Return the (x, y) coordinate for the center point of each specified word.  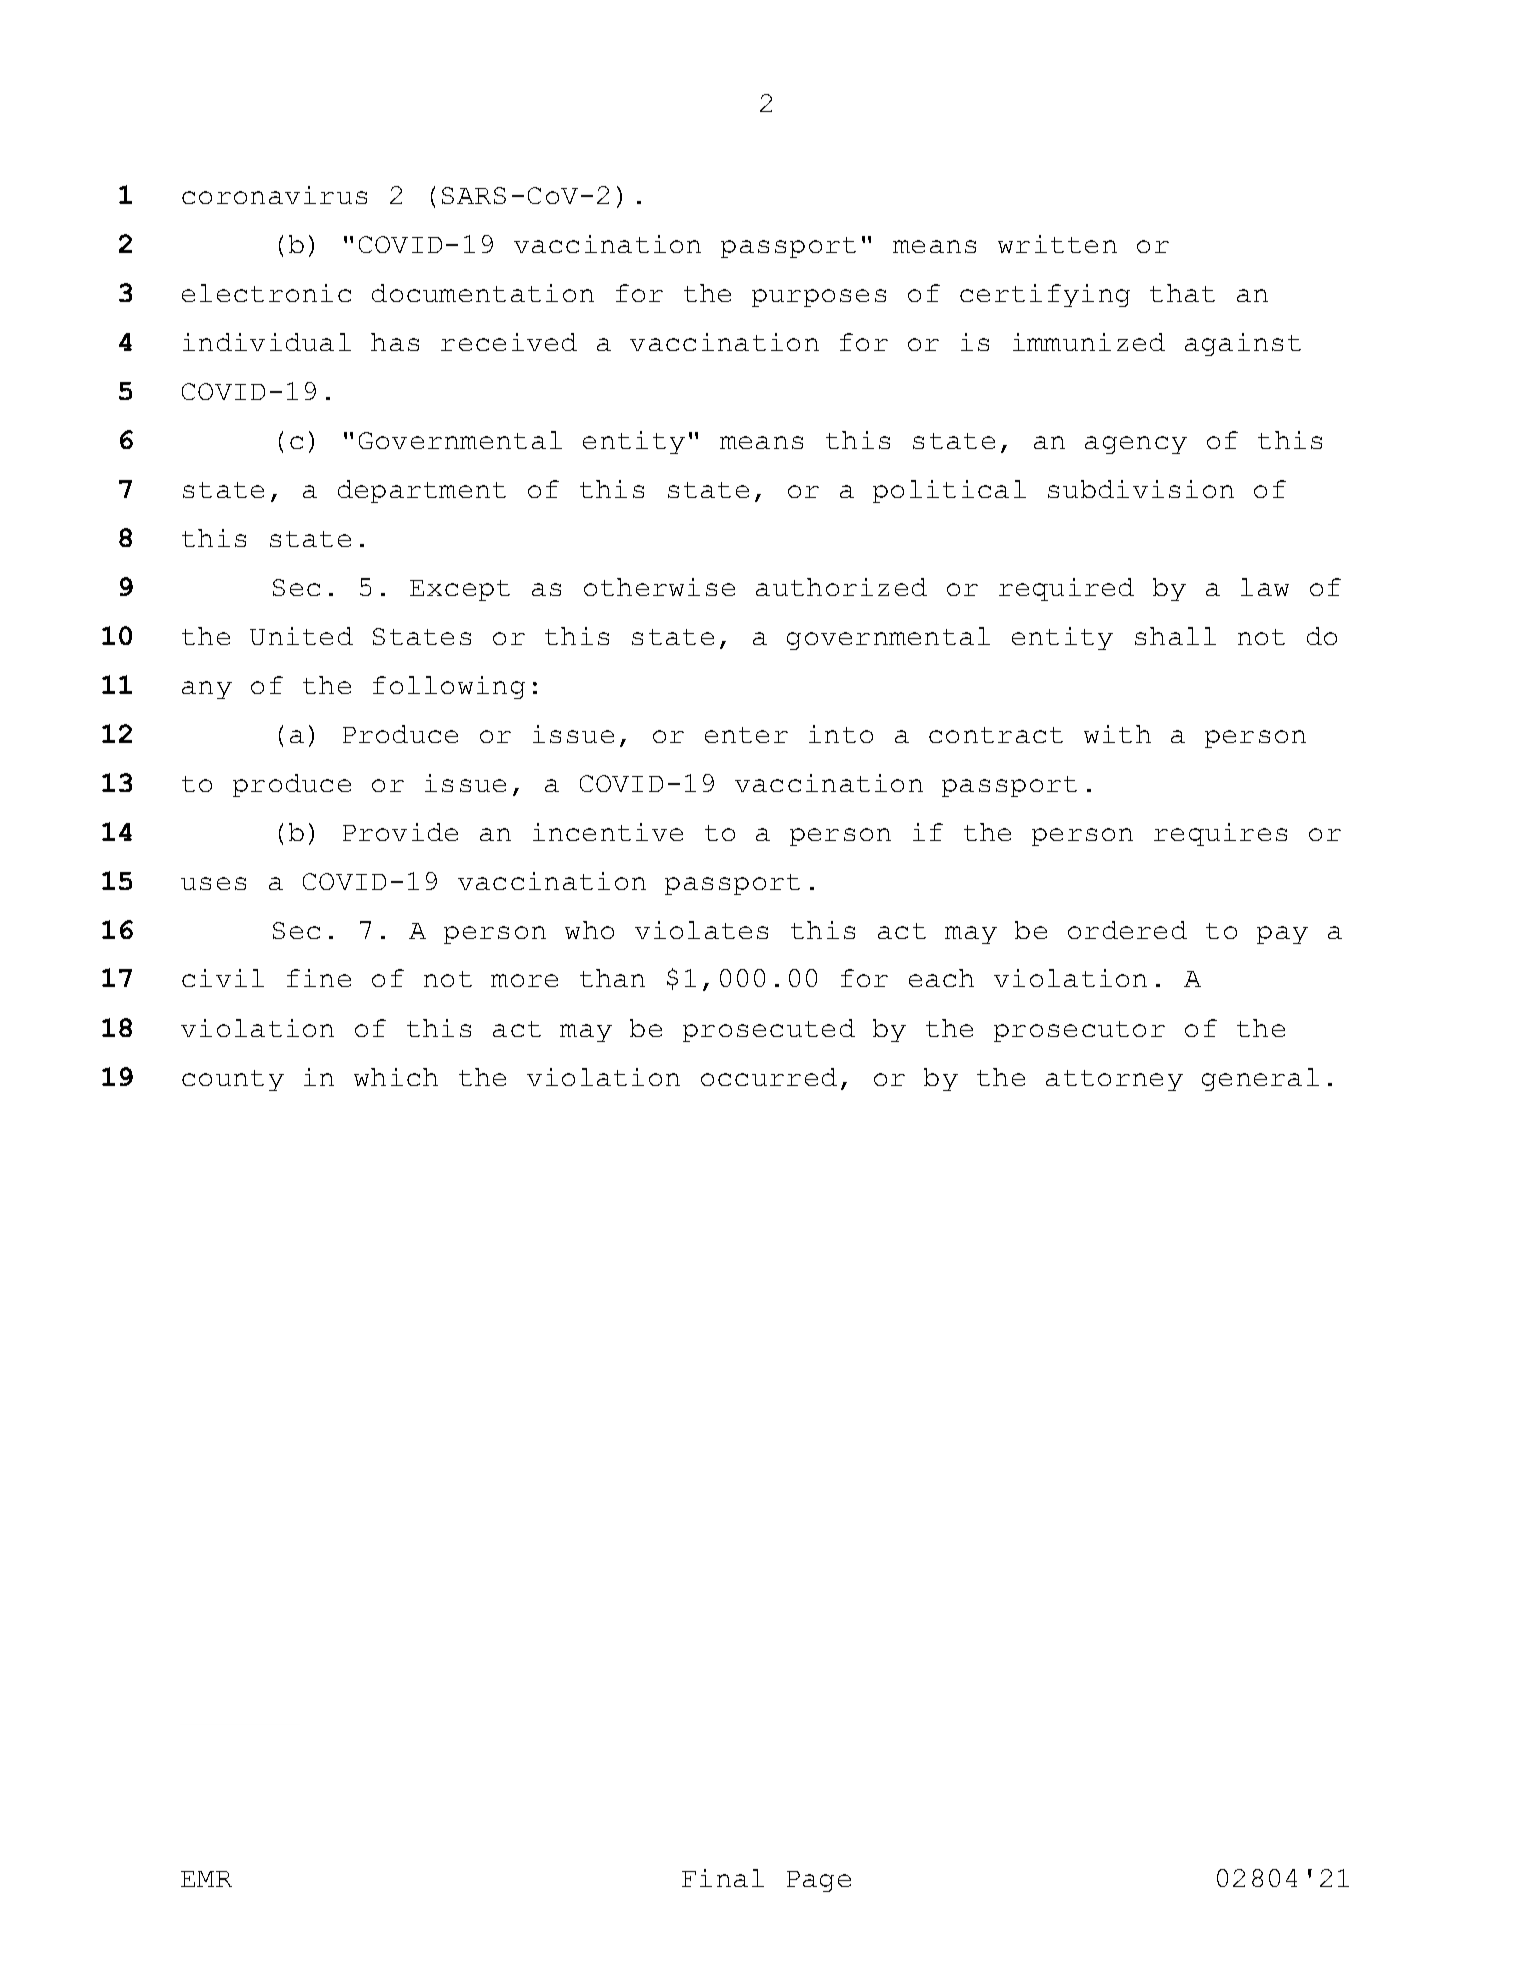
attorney (1114, 1080)
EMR (206, 1879)
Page (819, 1881)
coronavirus (274, 195)
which (396, 1077)
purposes (819, 298)
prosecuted (769, 1030)
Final (723, 1878)
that (1182, 293)
